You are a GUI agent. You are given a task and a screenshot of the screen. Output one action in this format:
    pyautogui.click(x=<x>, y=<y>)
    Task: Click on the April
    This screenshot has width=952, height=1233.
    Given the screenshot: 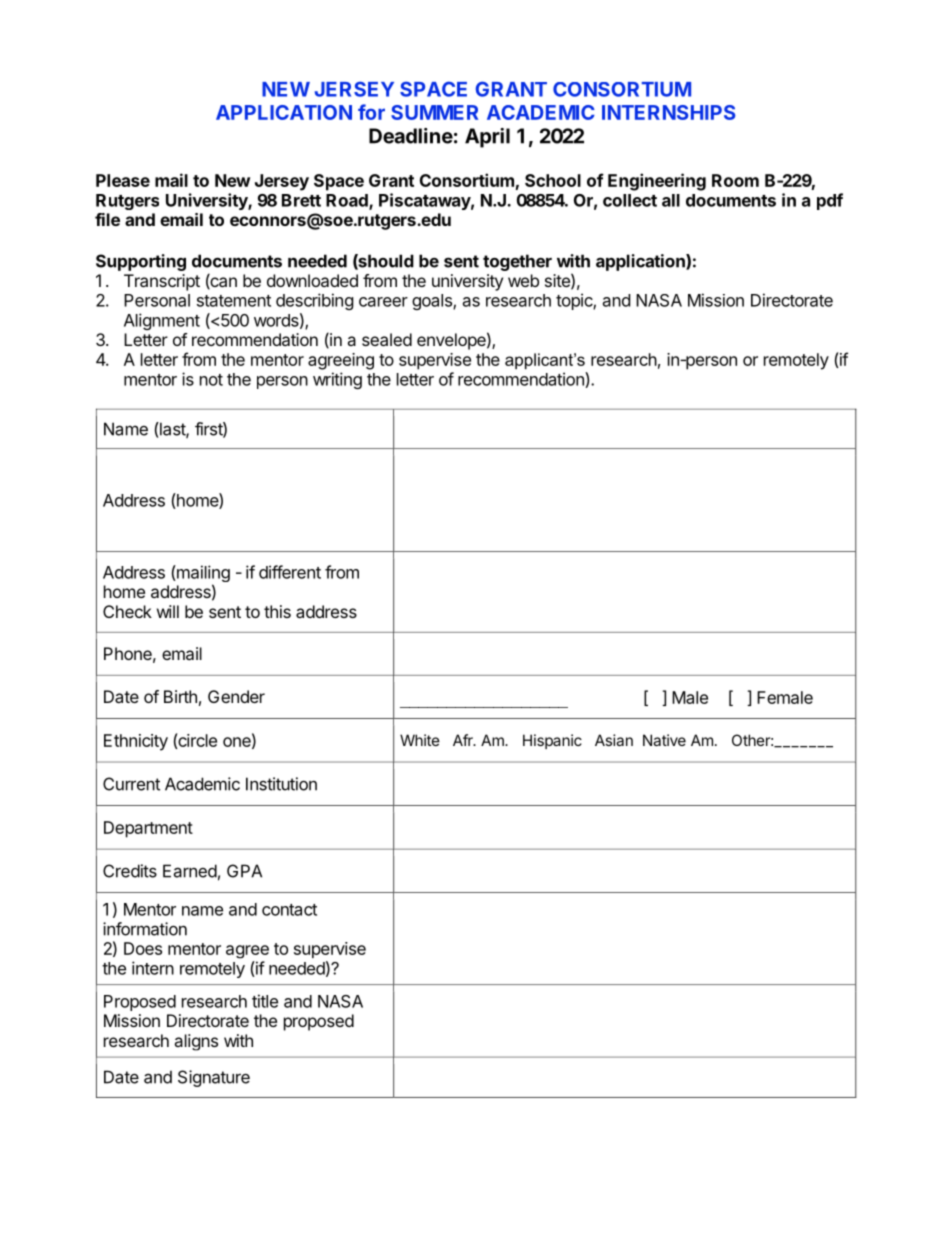 What is the action you would take?
    pyautogui.click(x=487, y=138)
